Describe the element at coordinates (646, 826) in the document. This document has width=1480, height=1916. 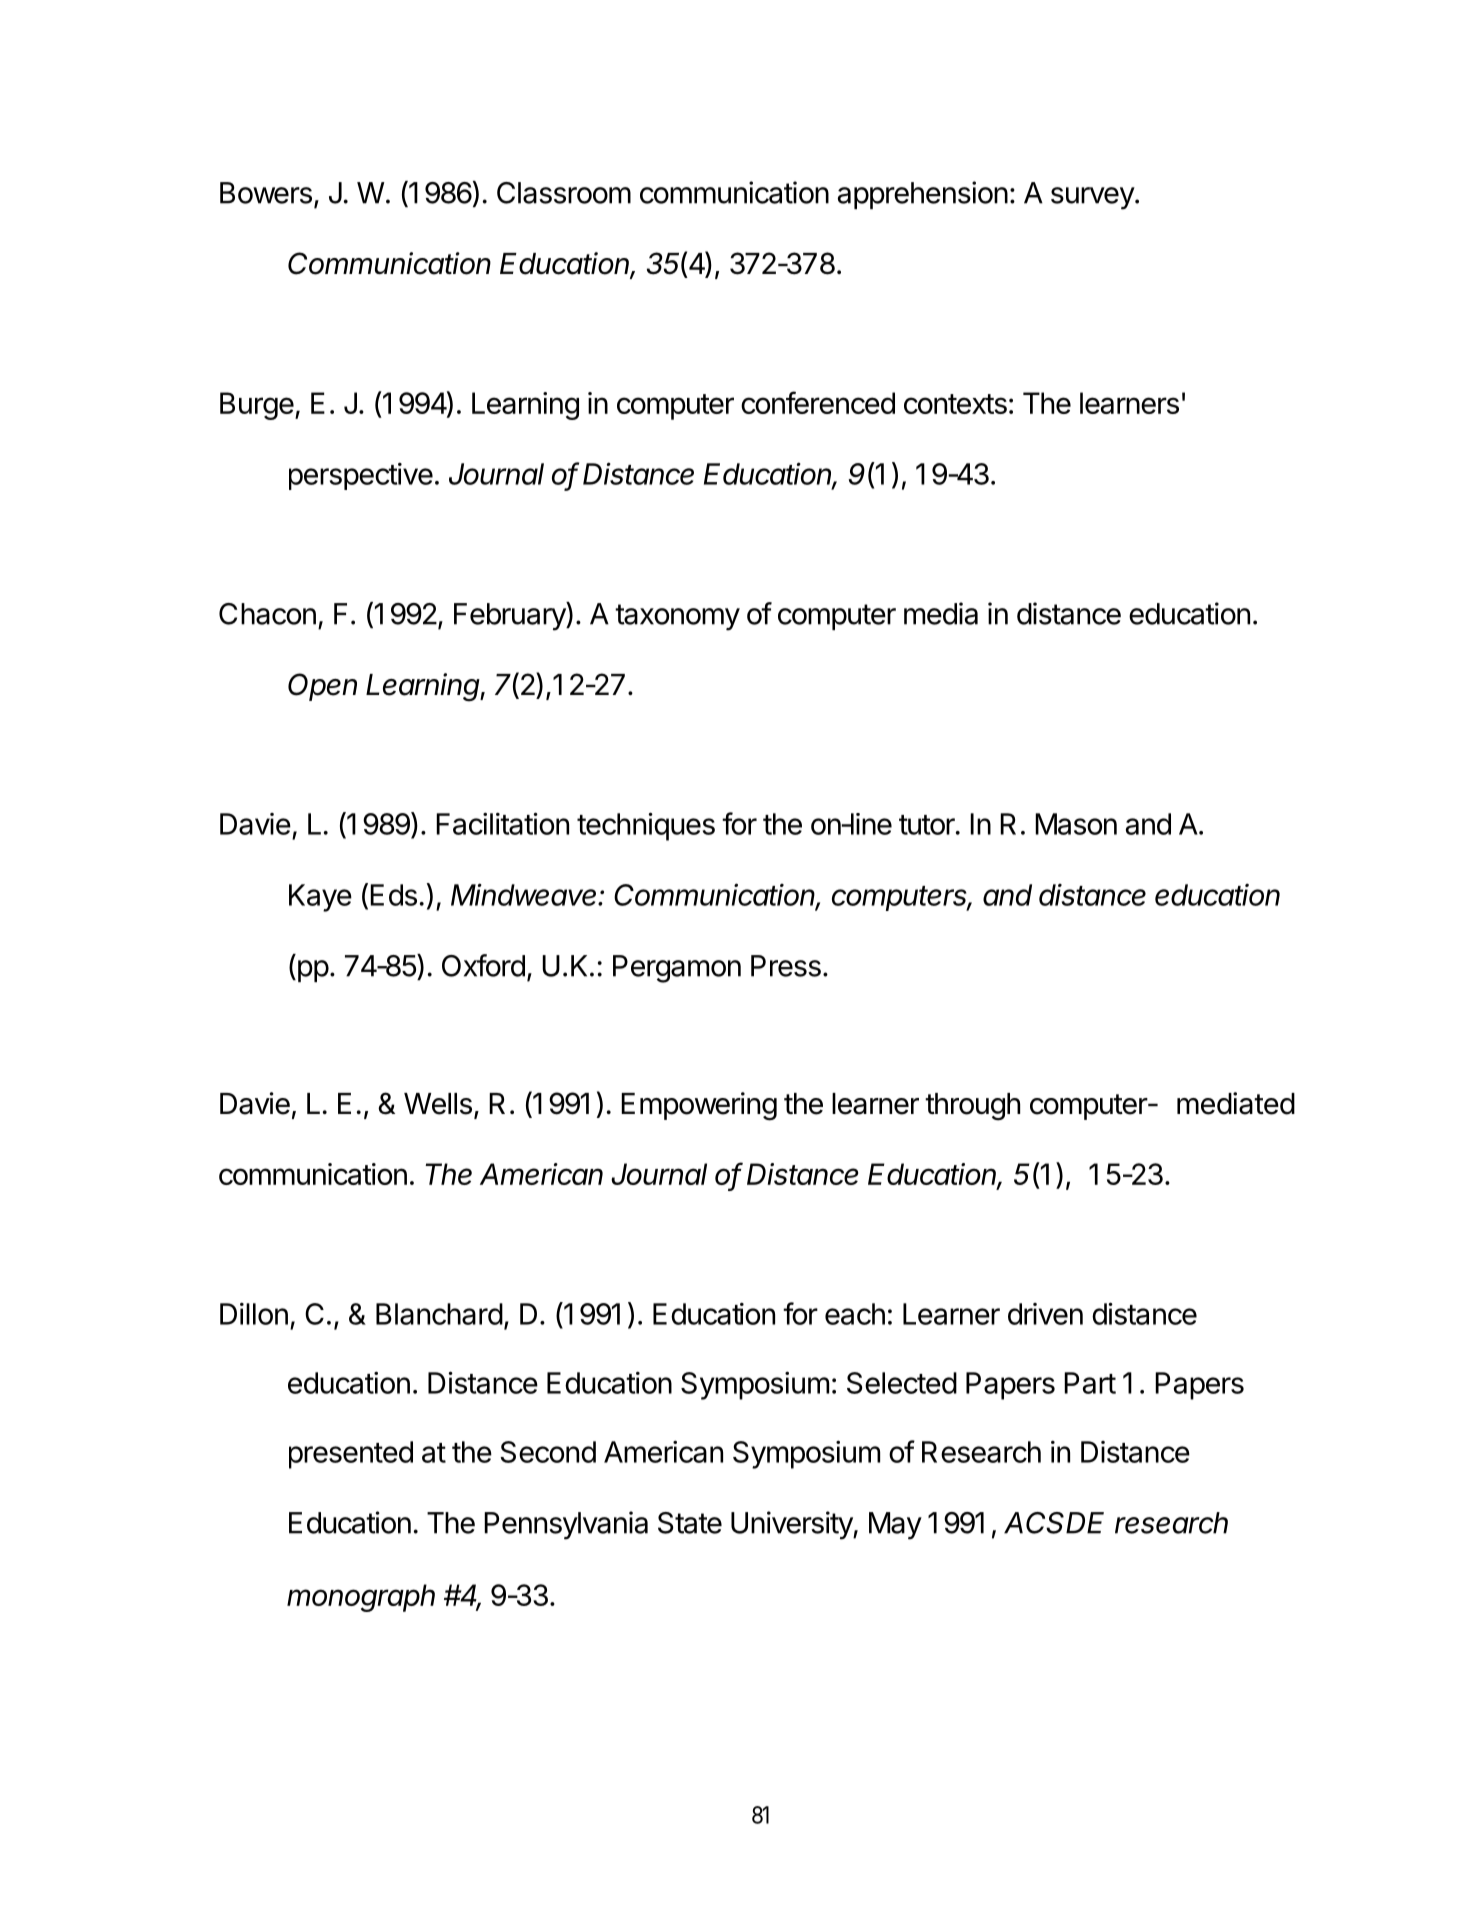
I see `techniques` at that location.
